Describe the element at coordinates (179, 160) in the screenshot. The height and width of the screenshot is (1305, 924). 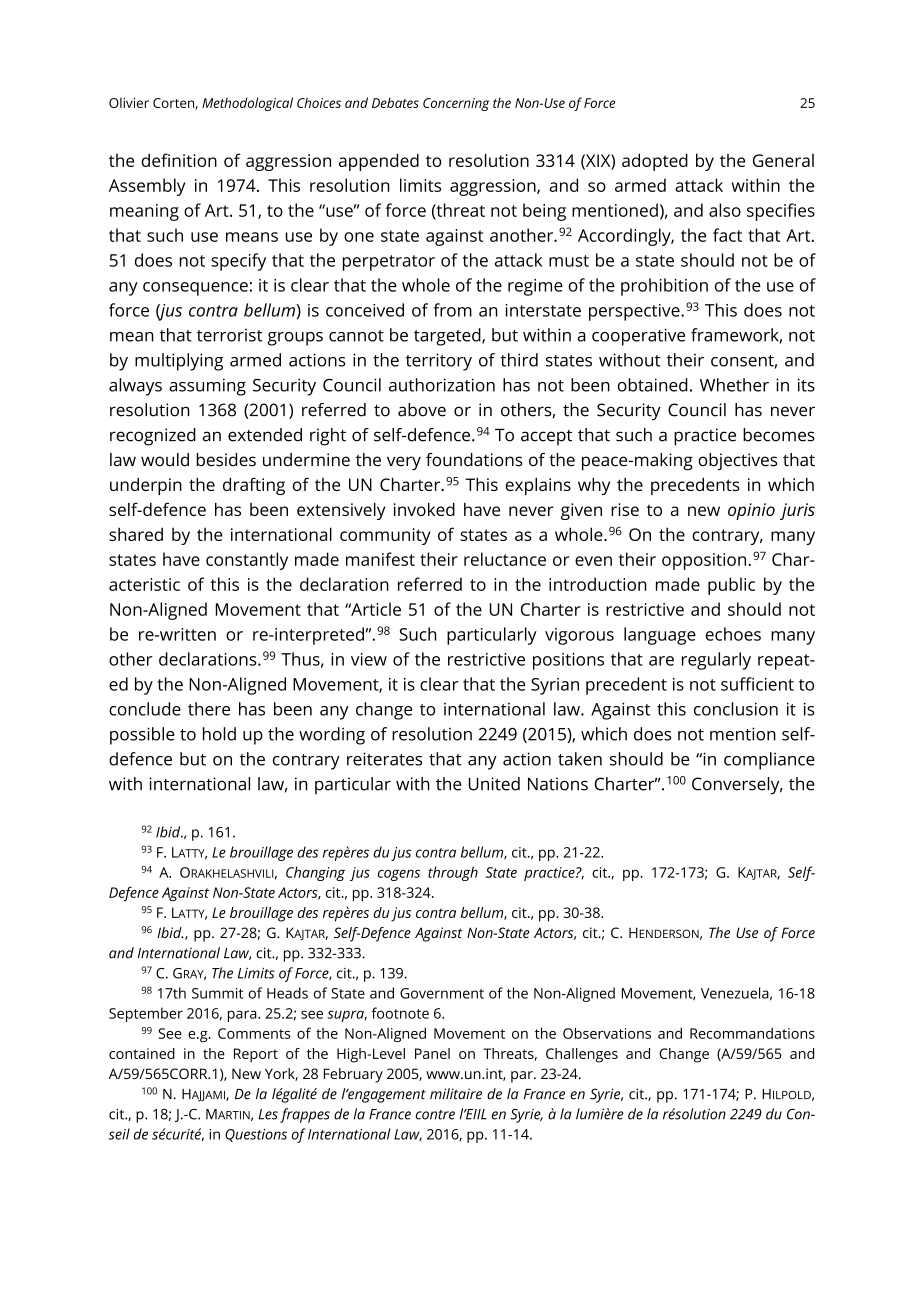
I see `definition` at that location.
